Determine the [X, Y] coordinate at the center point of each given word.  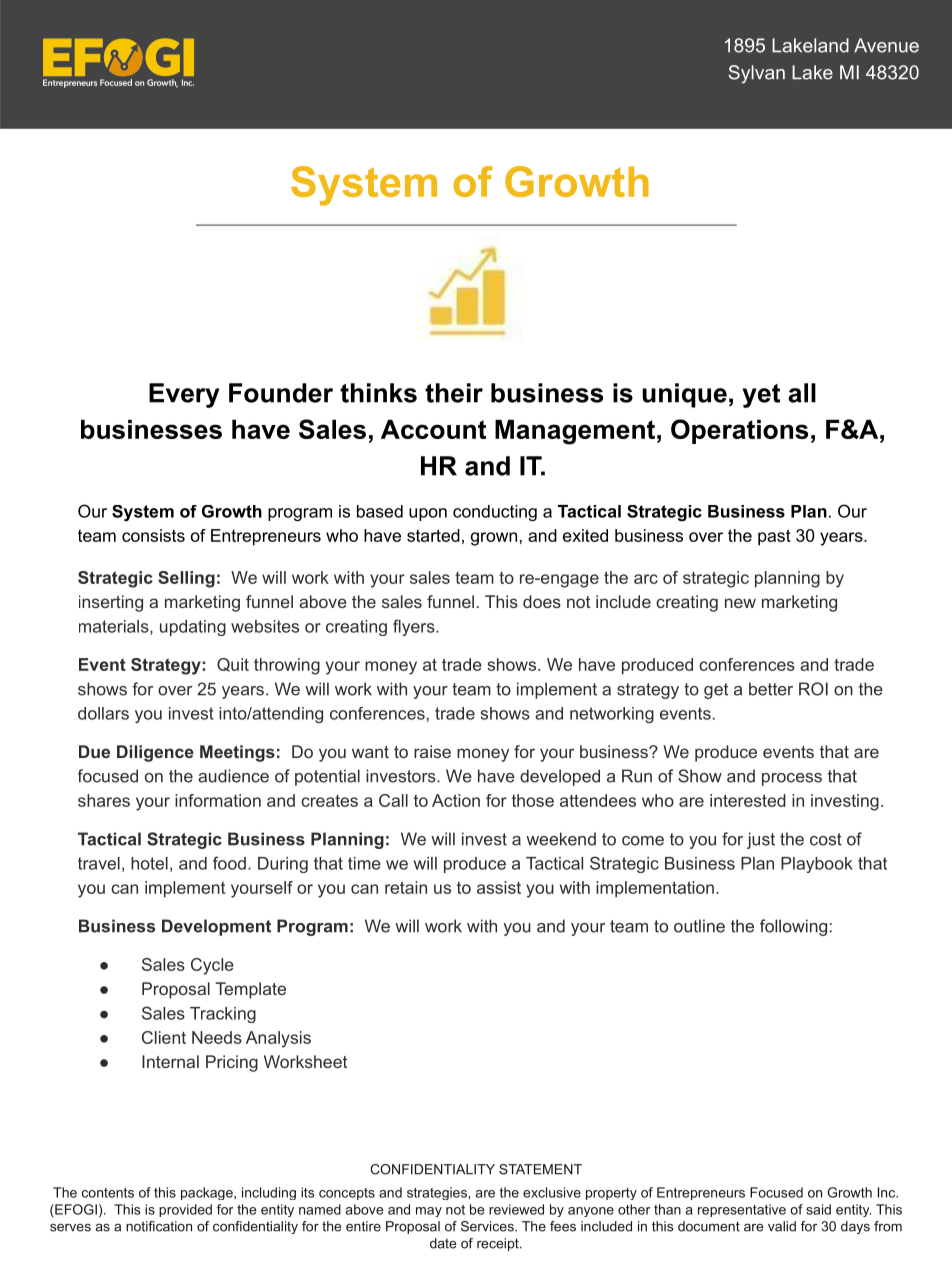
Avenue [886, 45]
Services [488, 1226]
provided [185, 1210]
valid [782, 1226]
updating [193, 628]
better [771, 689]
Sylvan [756, 74]
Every [184, 395]
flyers [415, 627]
